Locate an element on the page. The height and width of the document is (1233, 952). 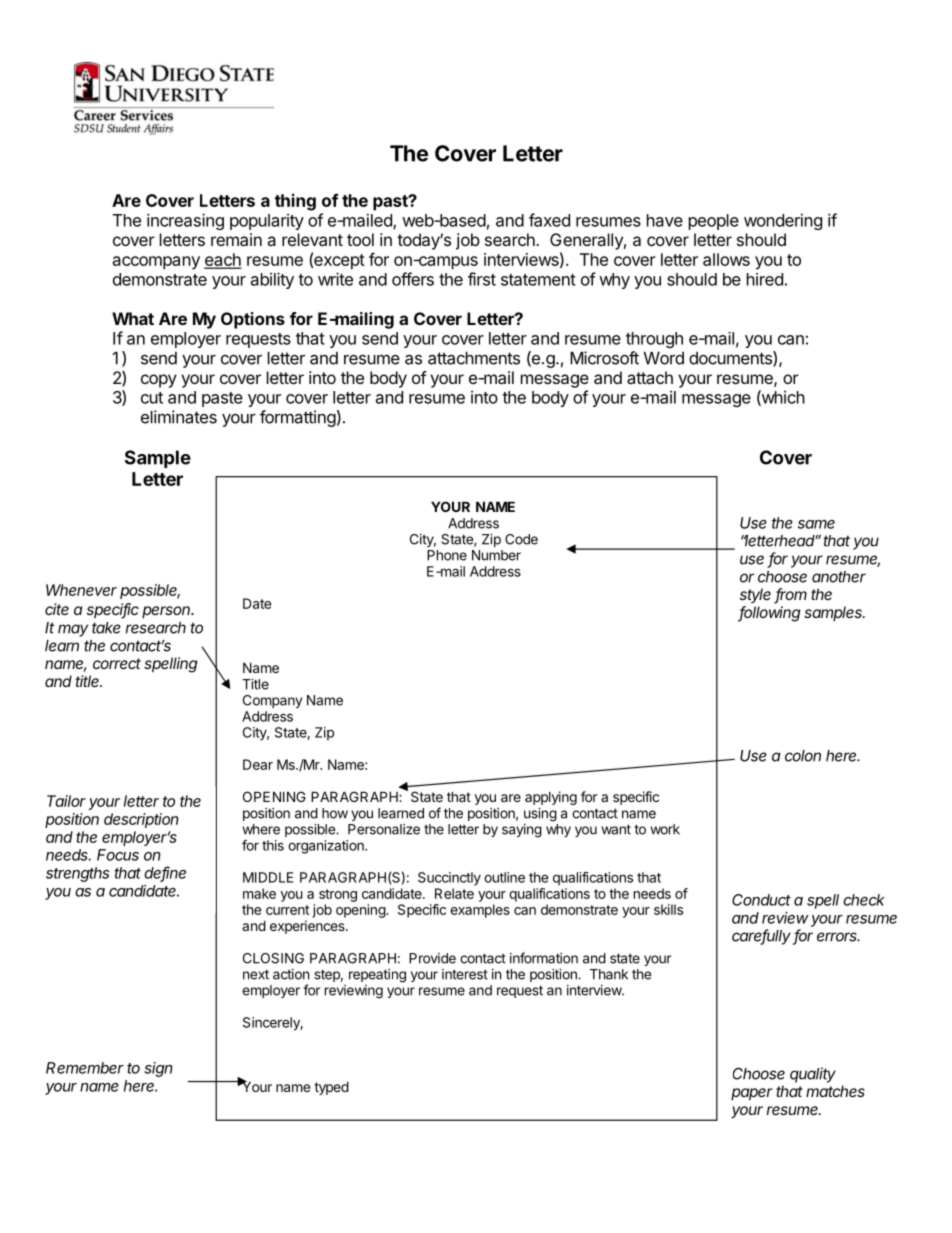
wondering is located at coordinates (783, 221).
